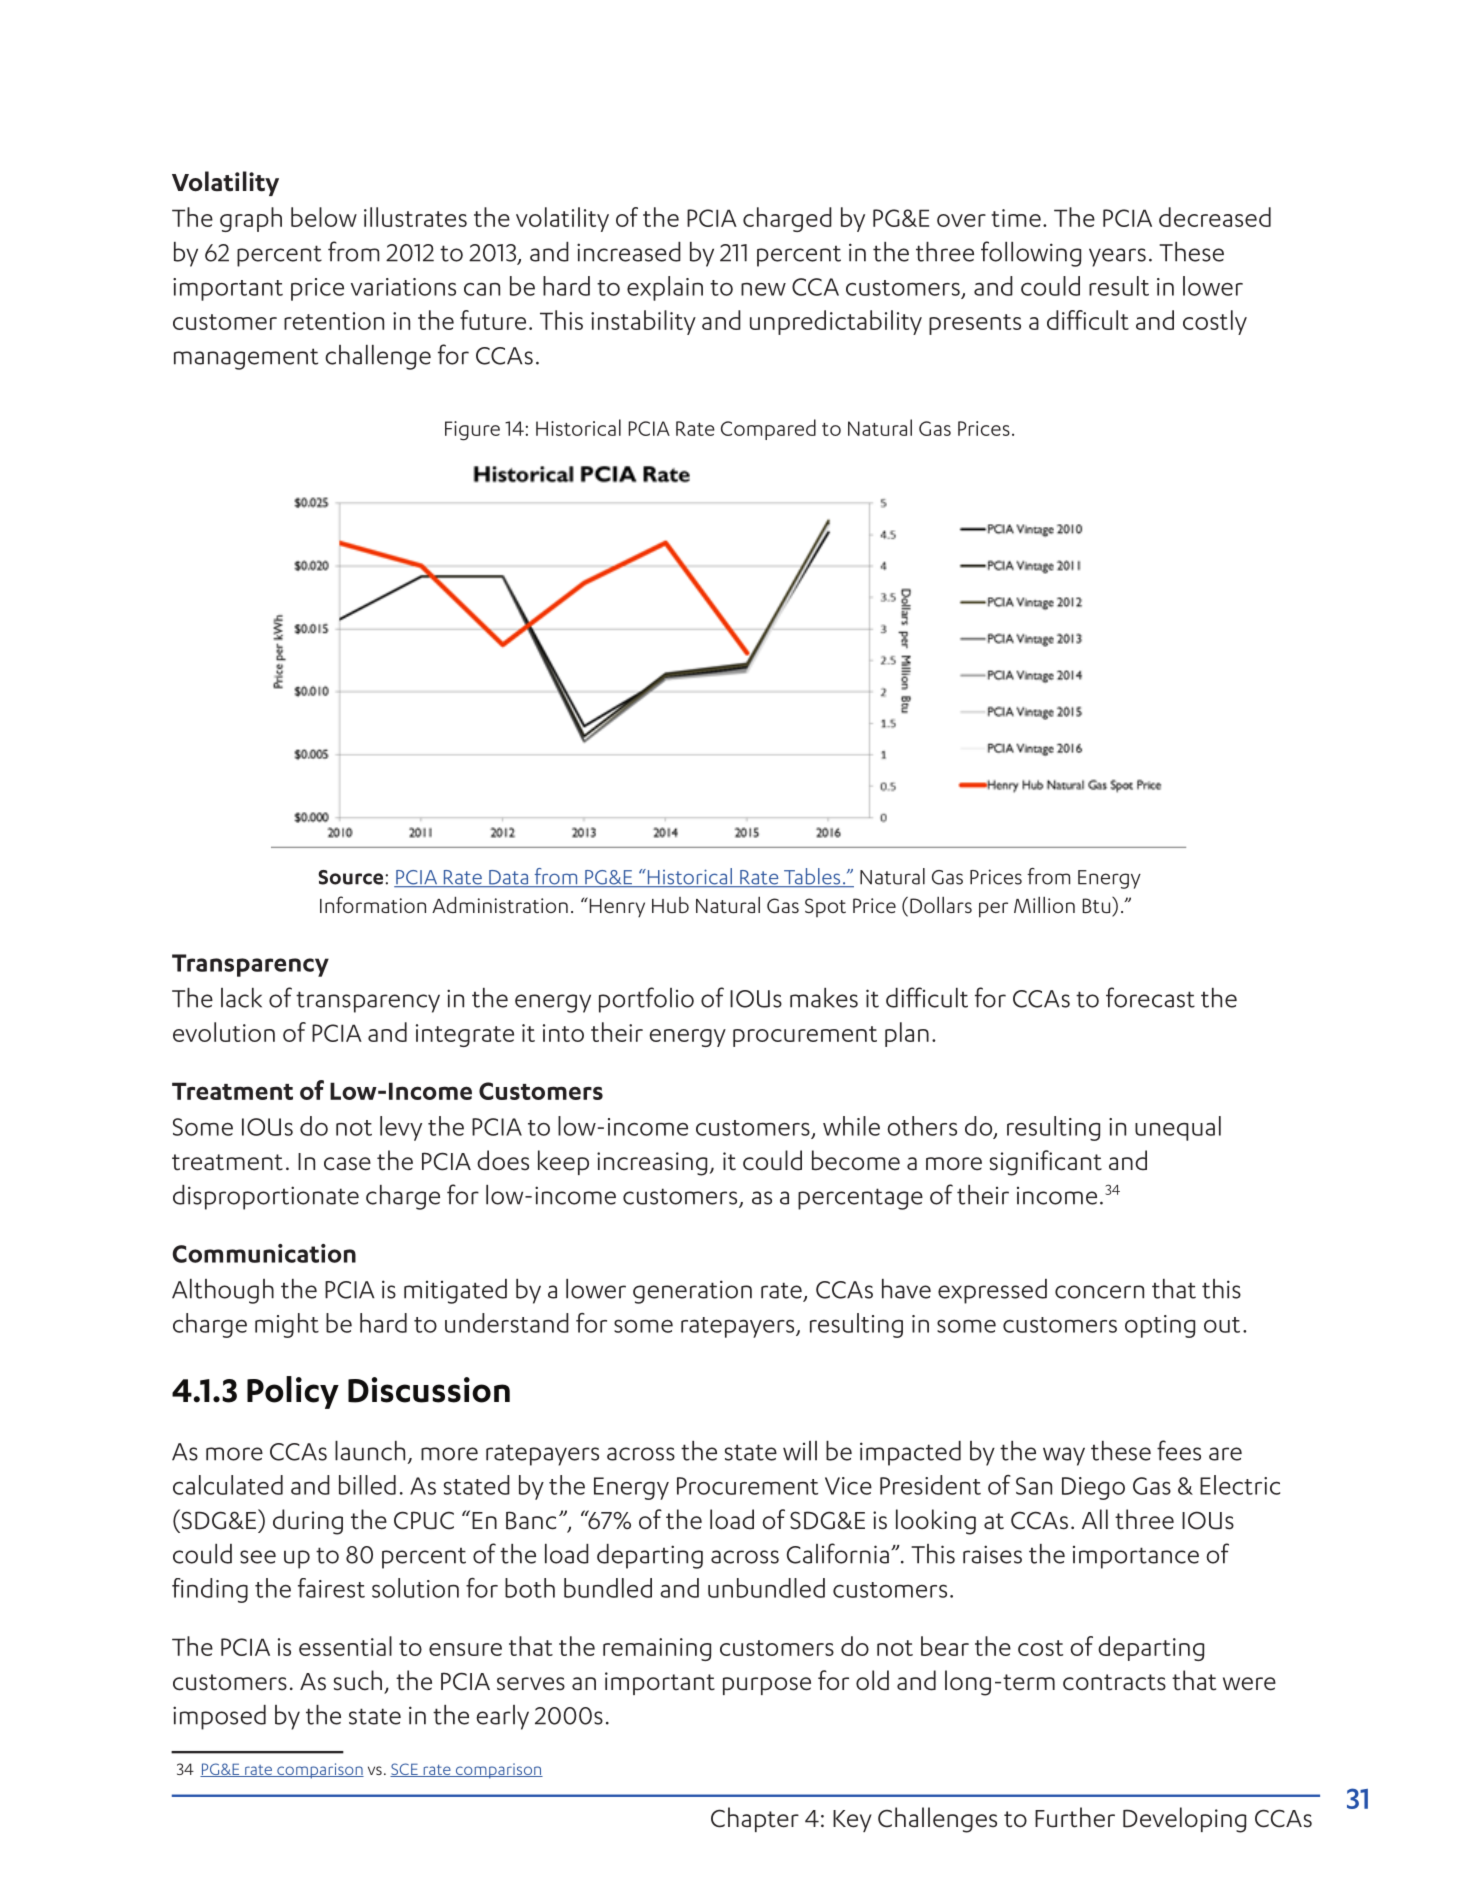 This image has height=1888, width=1459. I want to click on generation, so click(692, 1292).
